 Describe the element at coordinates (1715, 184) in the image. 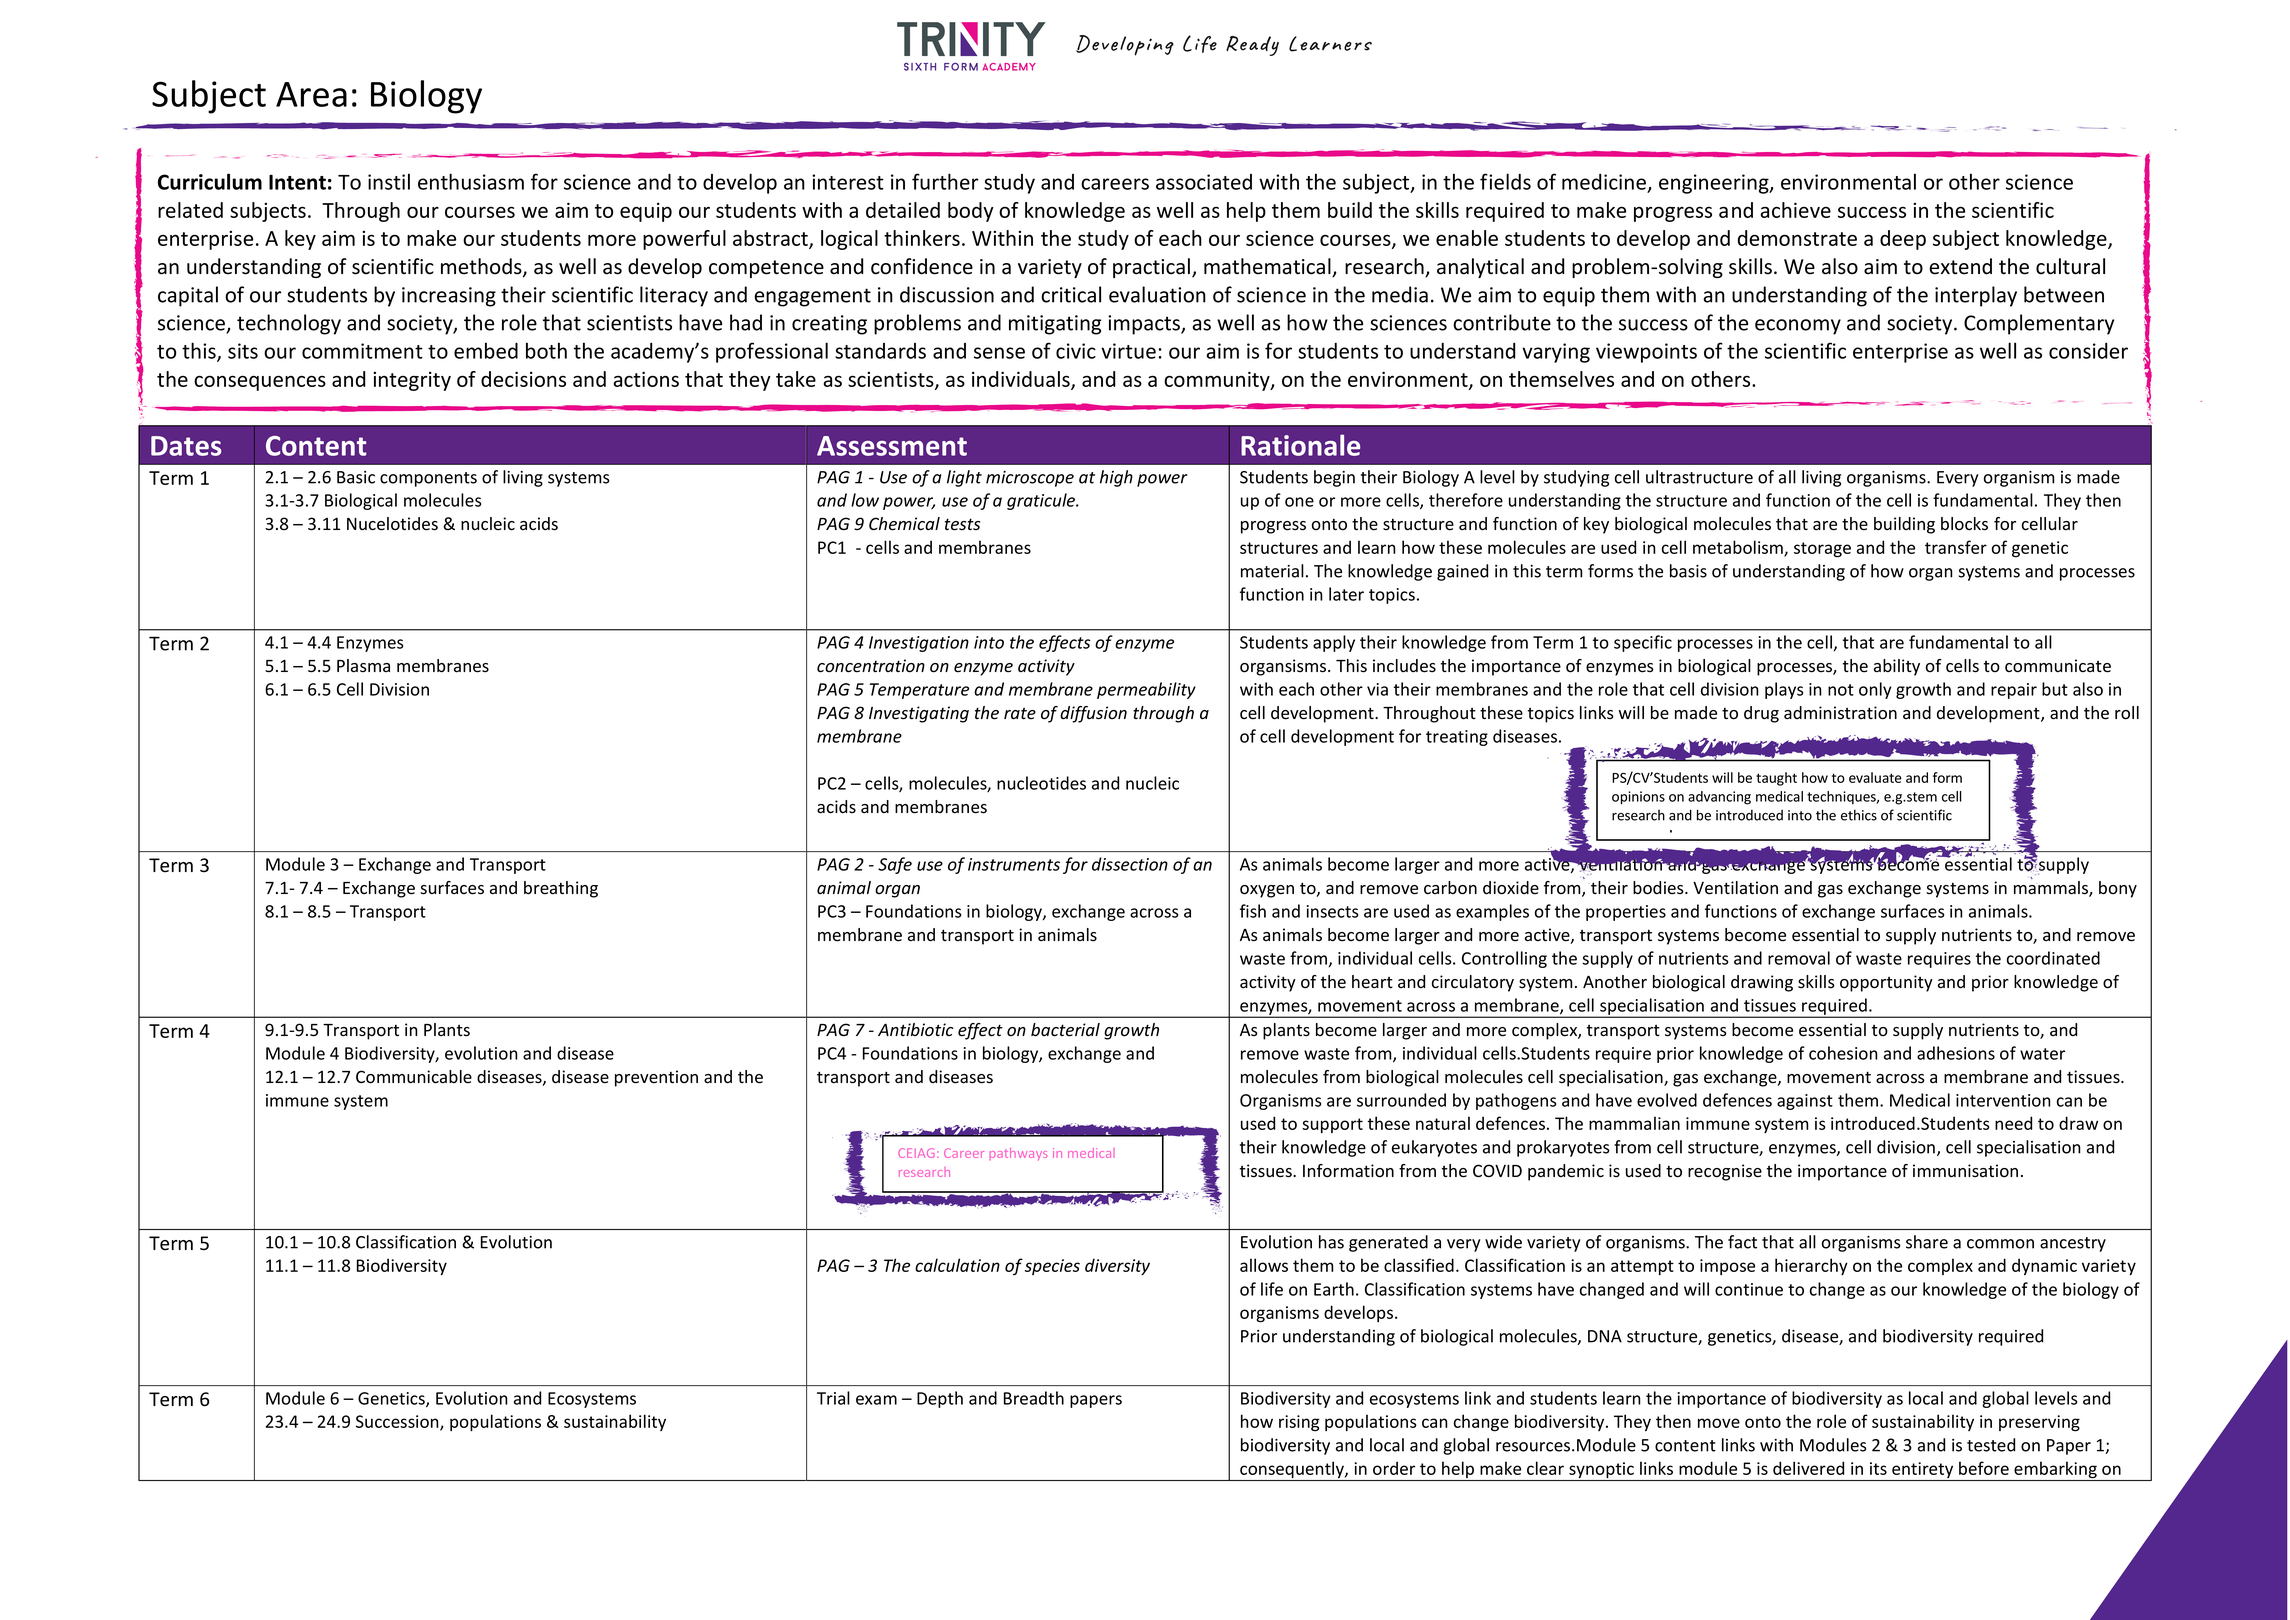

I see `engineering` at that location.
